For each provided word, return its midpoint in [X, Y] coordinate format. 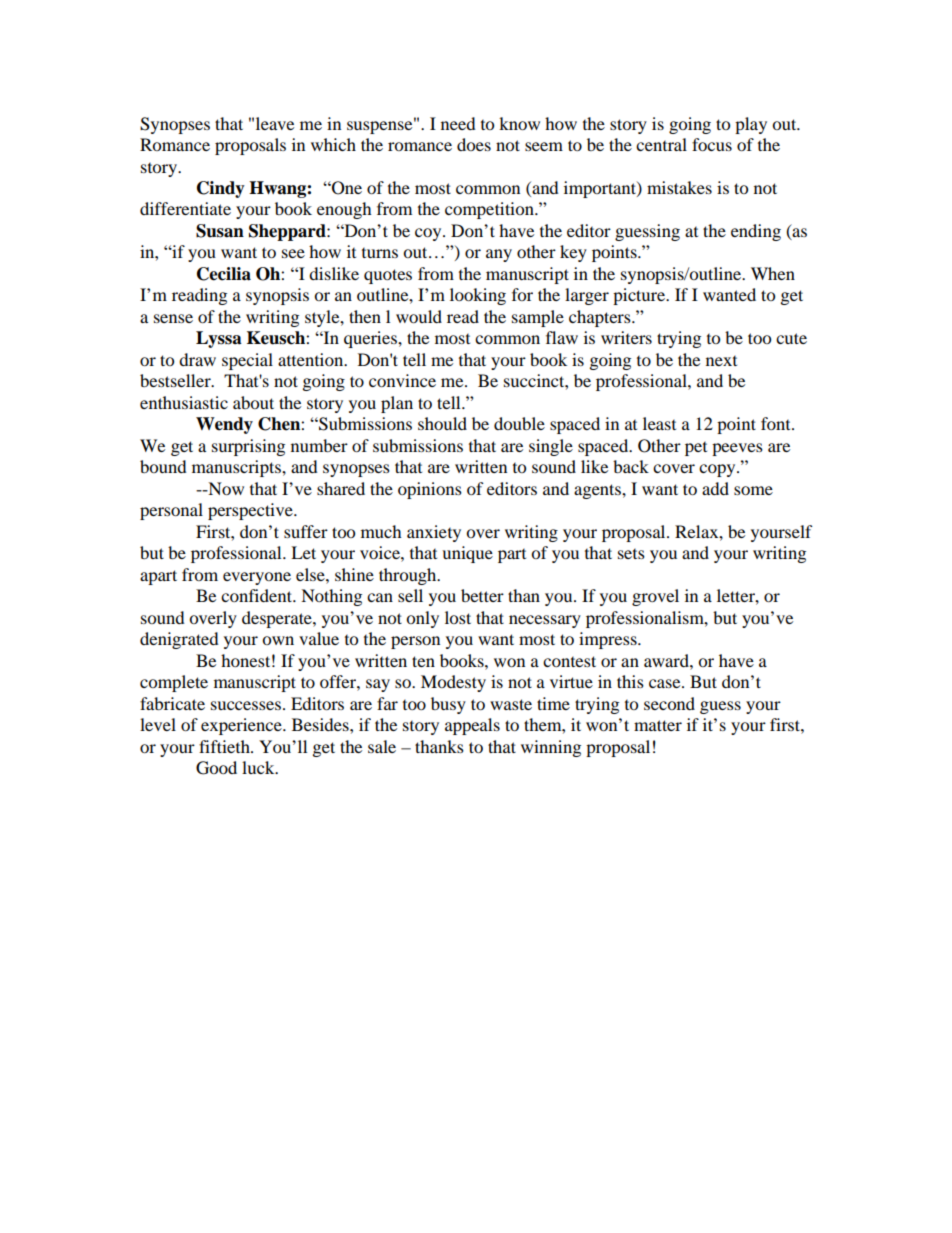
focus [712, 144]
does [474, 144]
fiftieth [225, 746]
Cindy [221, 189]
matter [658, 725]
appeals [472, 726]
